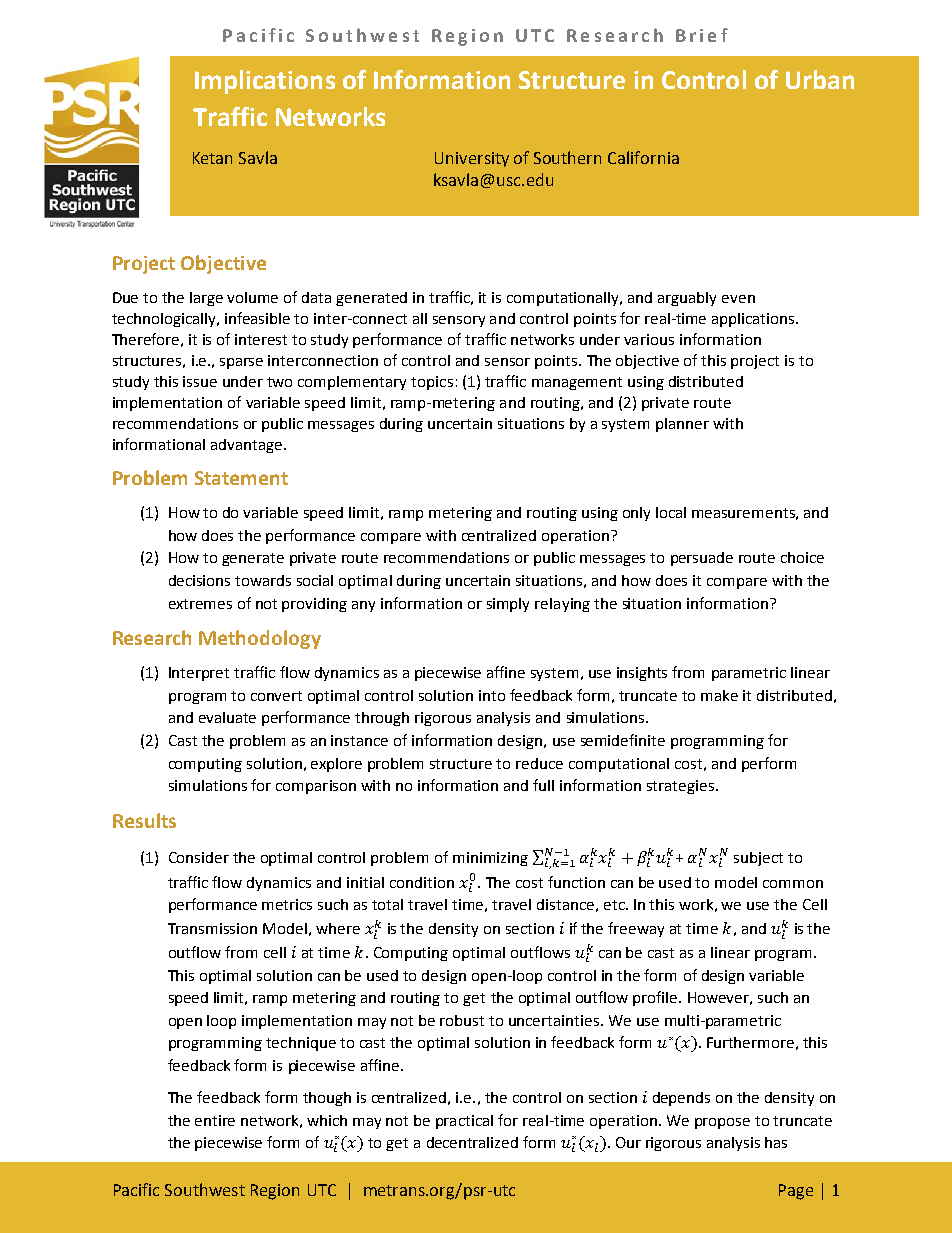 The width and height of the screenshot is (952, 1233). Describe the element at coordinates (508, 605) in the screenshot. I see `simply` at that location.
